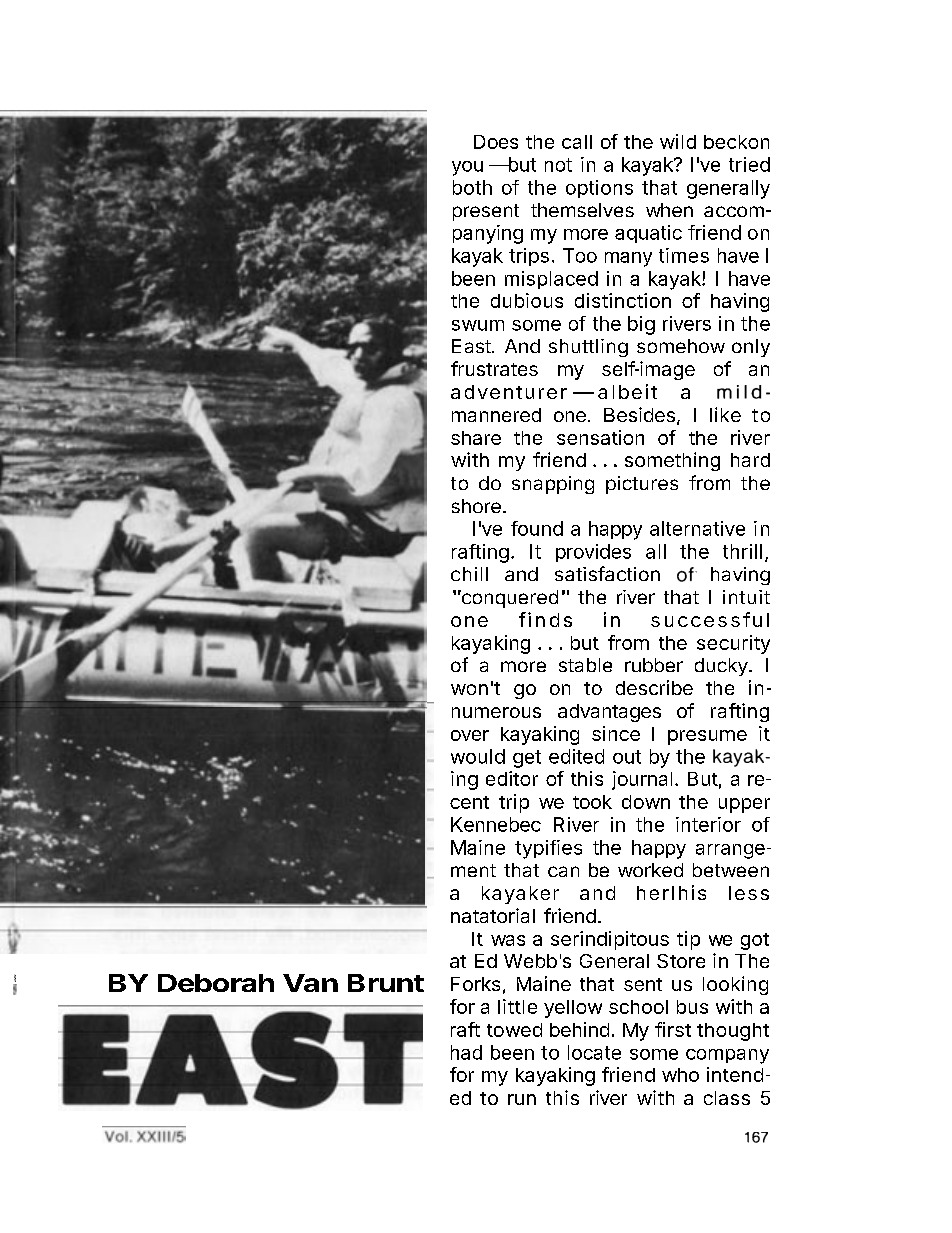 The width and height of the screenshot is (952, 1233). What do you see at coordinates (496, 142) in the screenshot?
I see `Does` at bounding box center [496, 142].
